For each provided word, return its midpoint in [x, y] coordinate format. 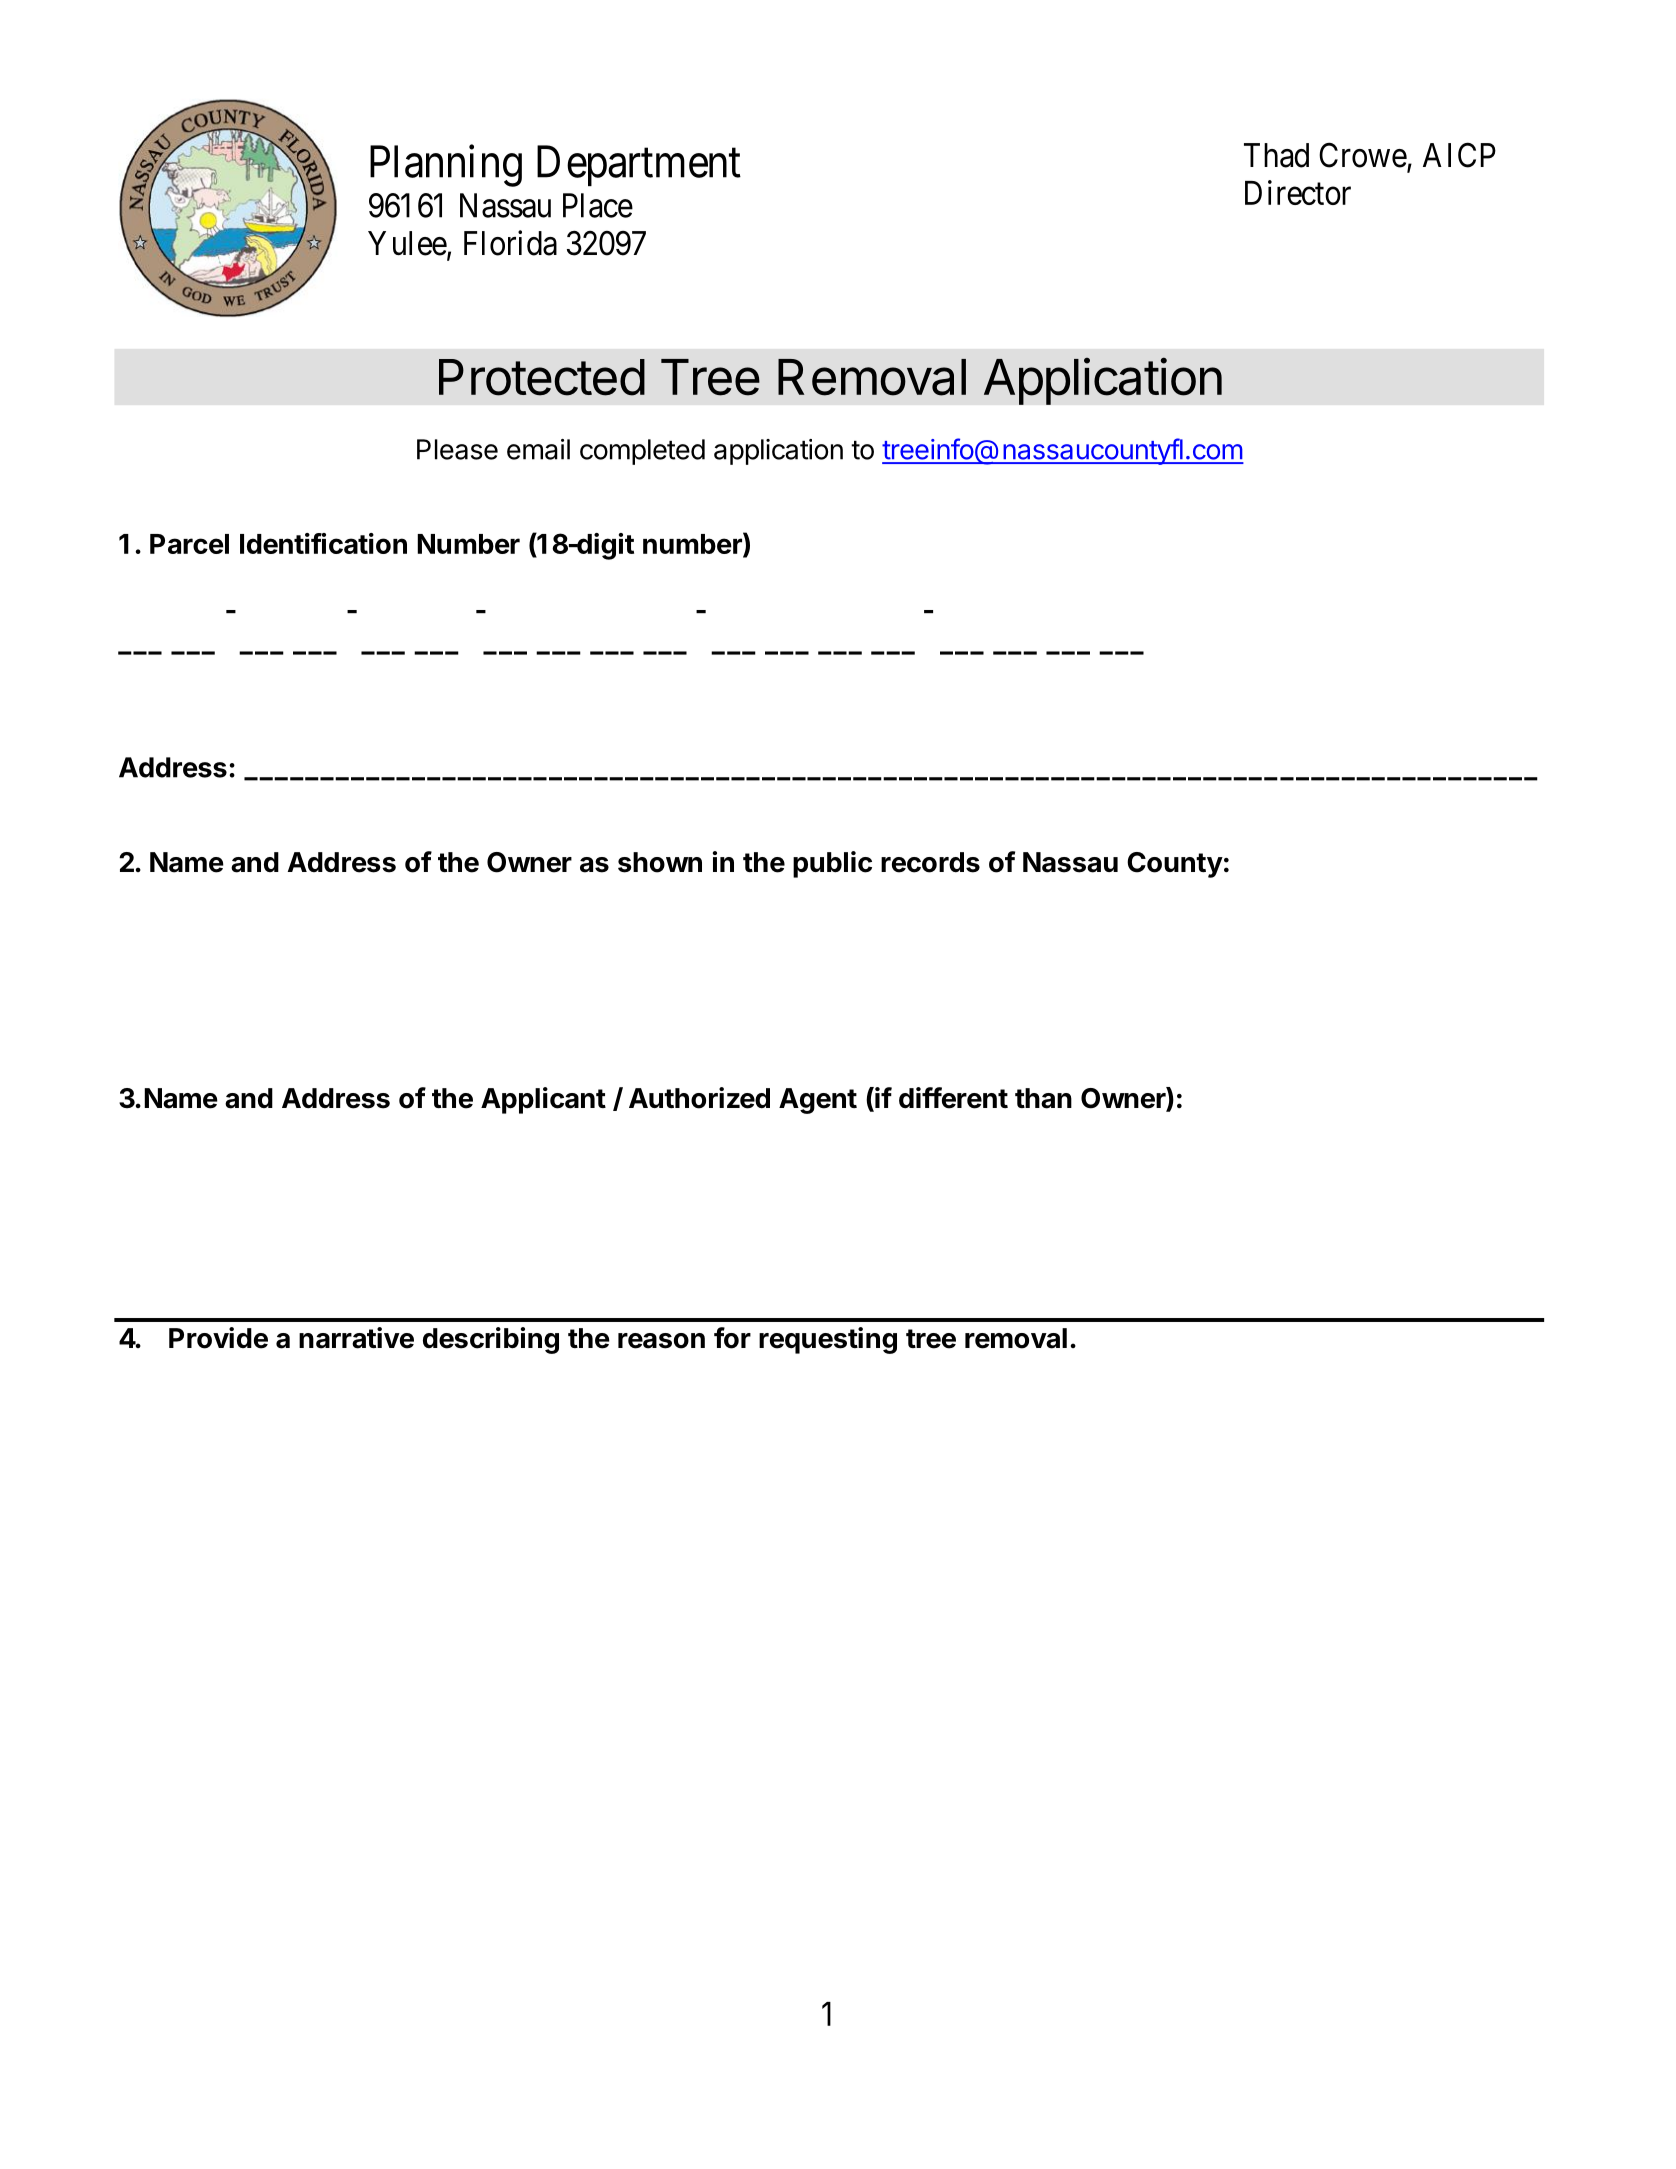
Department [639, 166]
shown [660, 862]
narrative [356, 1338]
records [930, 862]
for [732, 1338]
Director [1298, 192]
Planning [446, 166]
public [832, 864]
